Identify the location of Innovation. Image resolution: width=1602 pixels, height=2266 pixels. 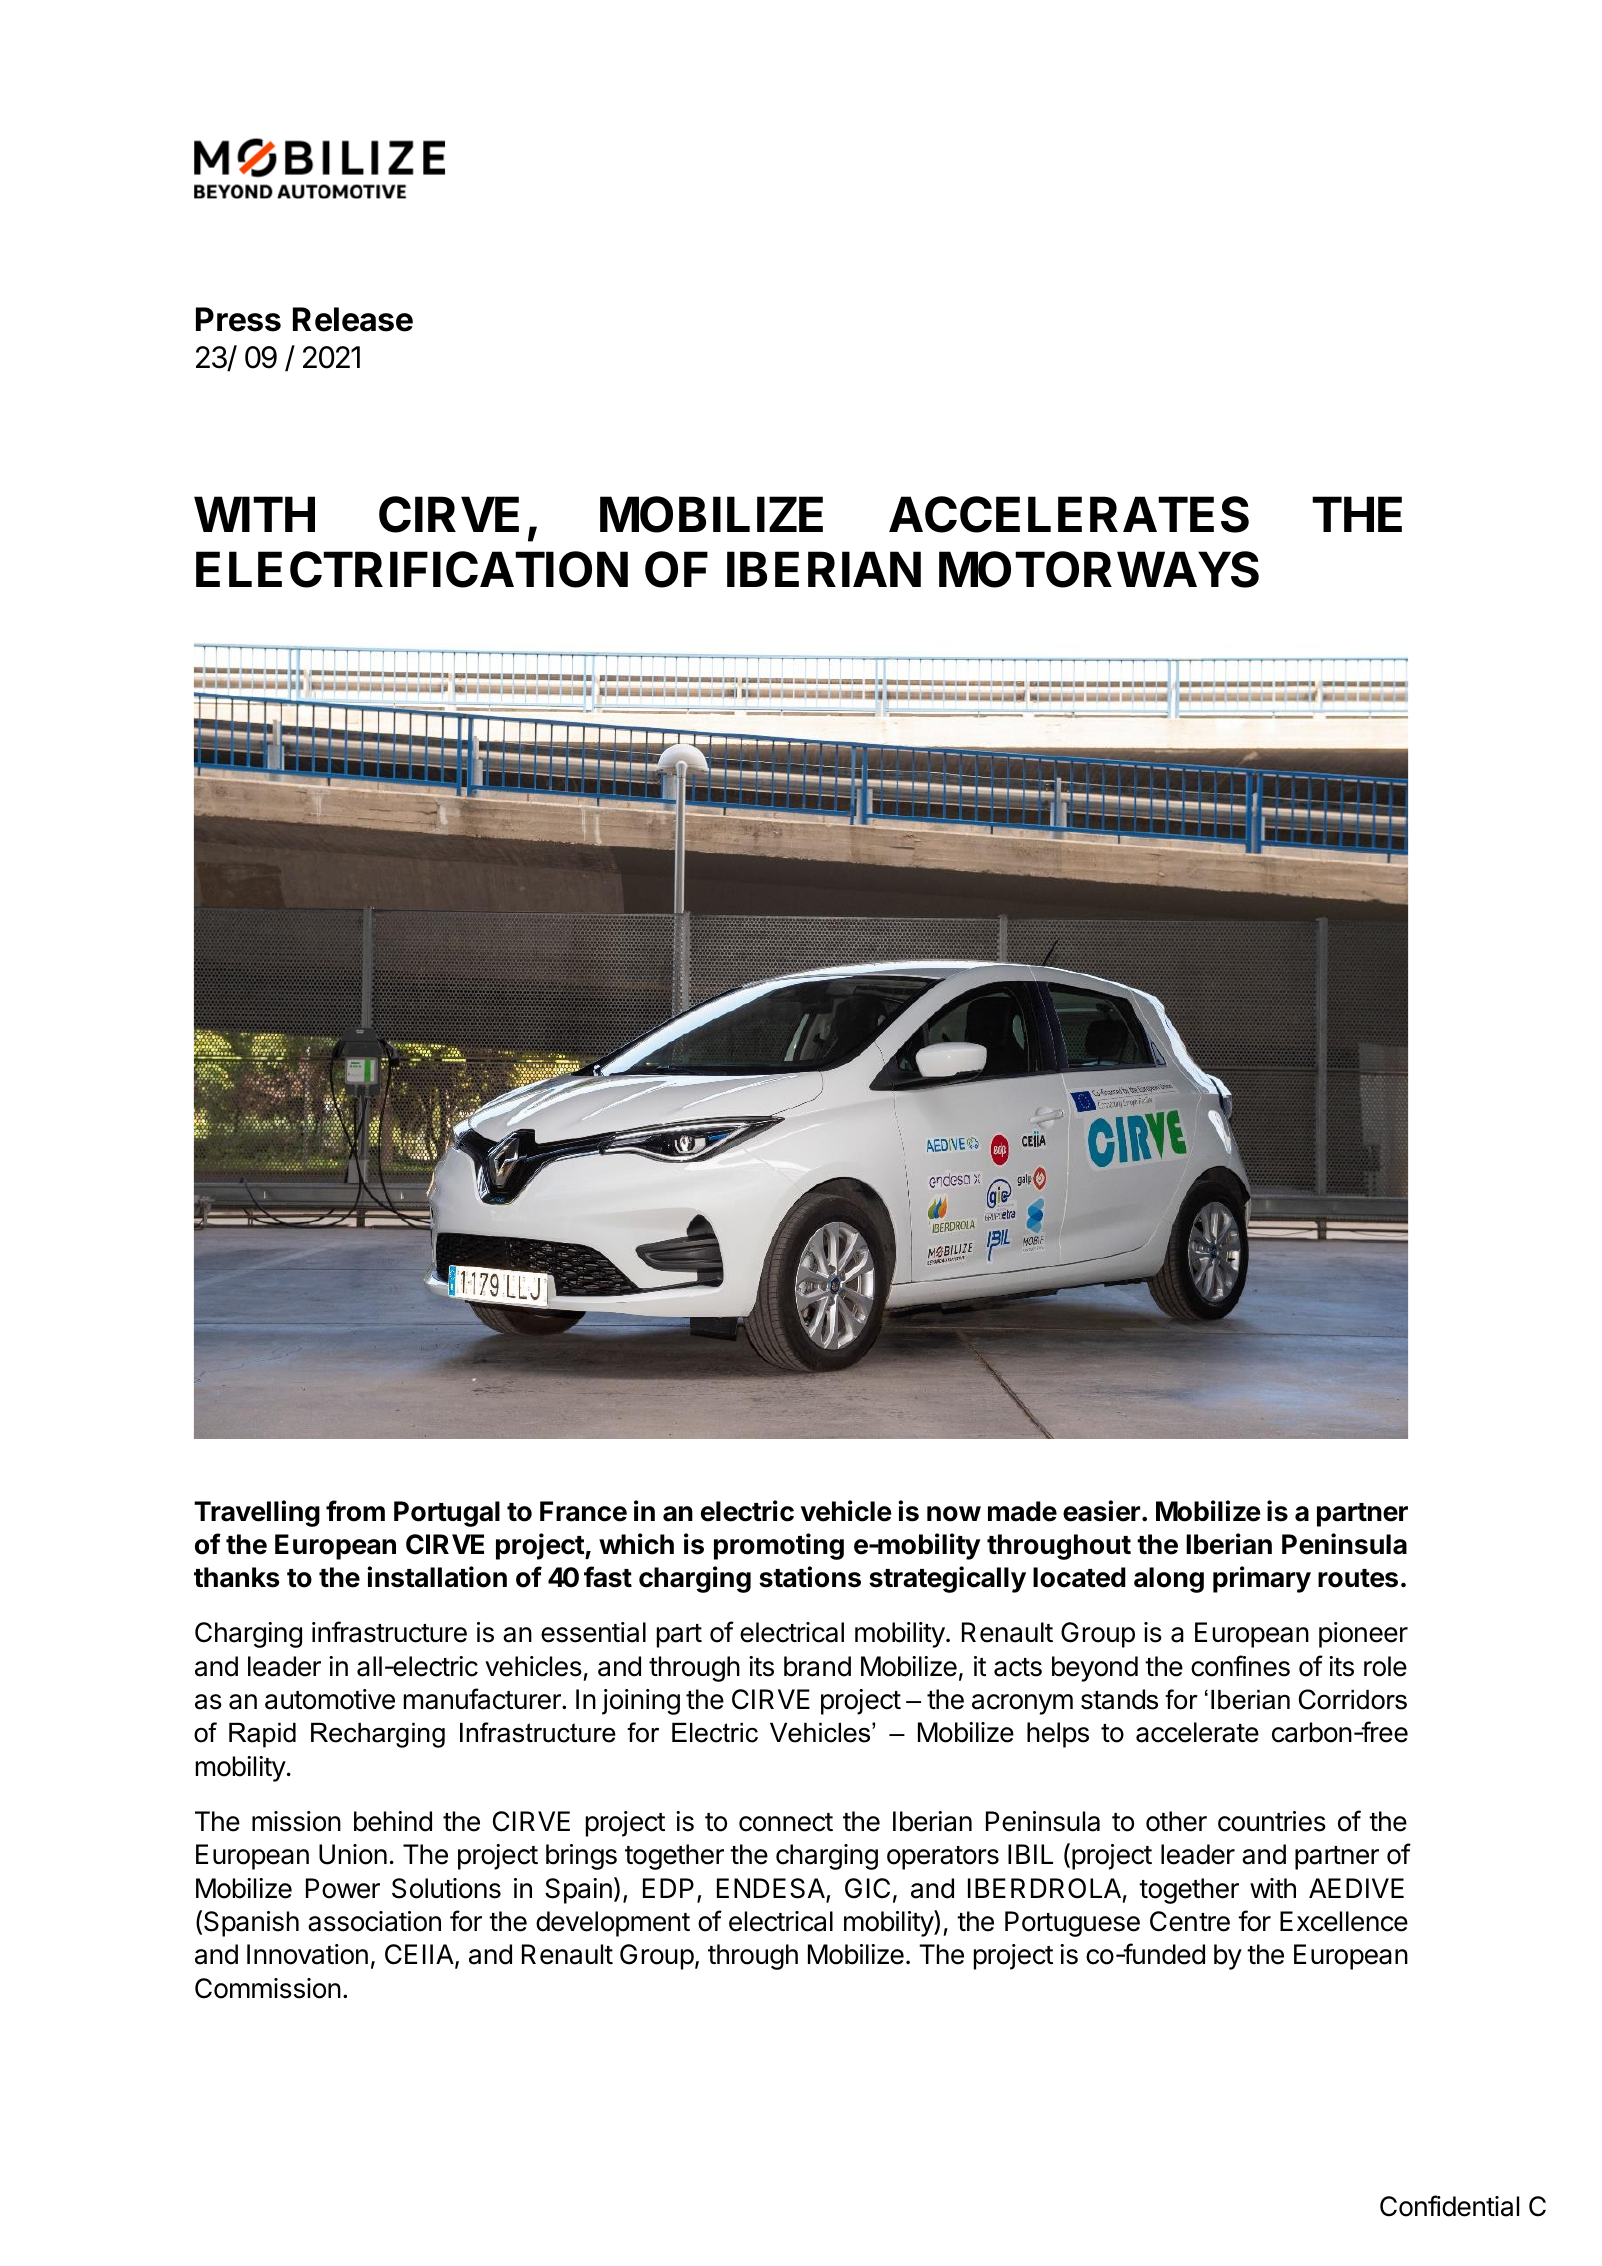
(307, 1954).
